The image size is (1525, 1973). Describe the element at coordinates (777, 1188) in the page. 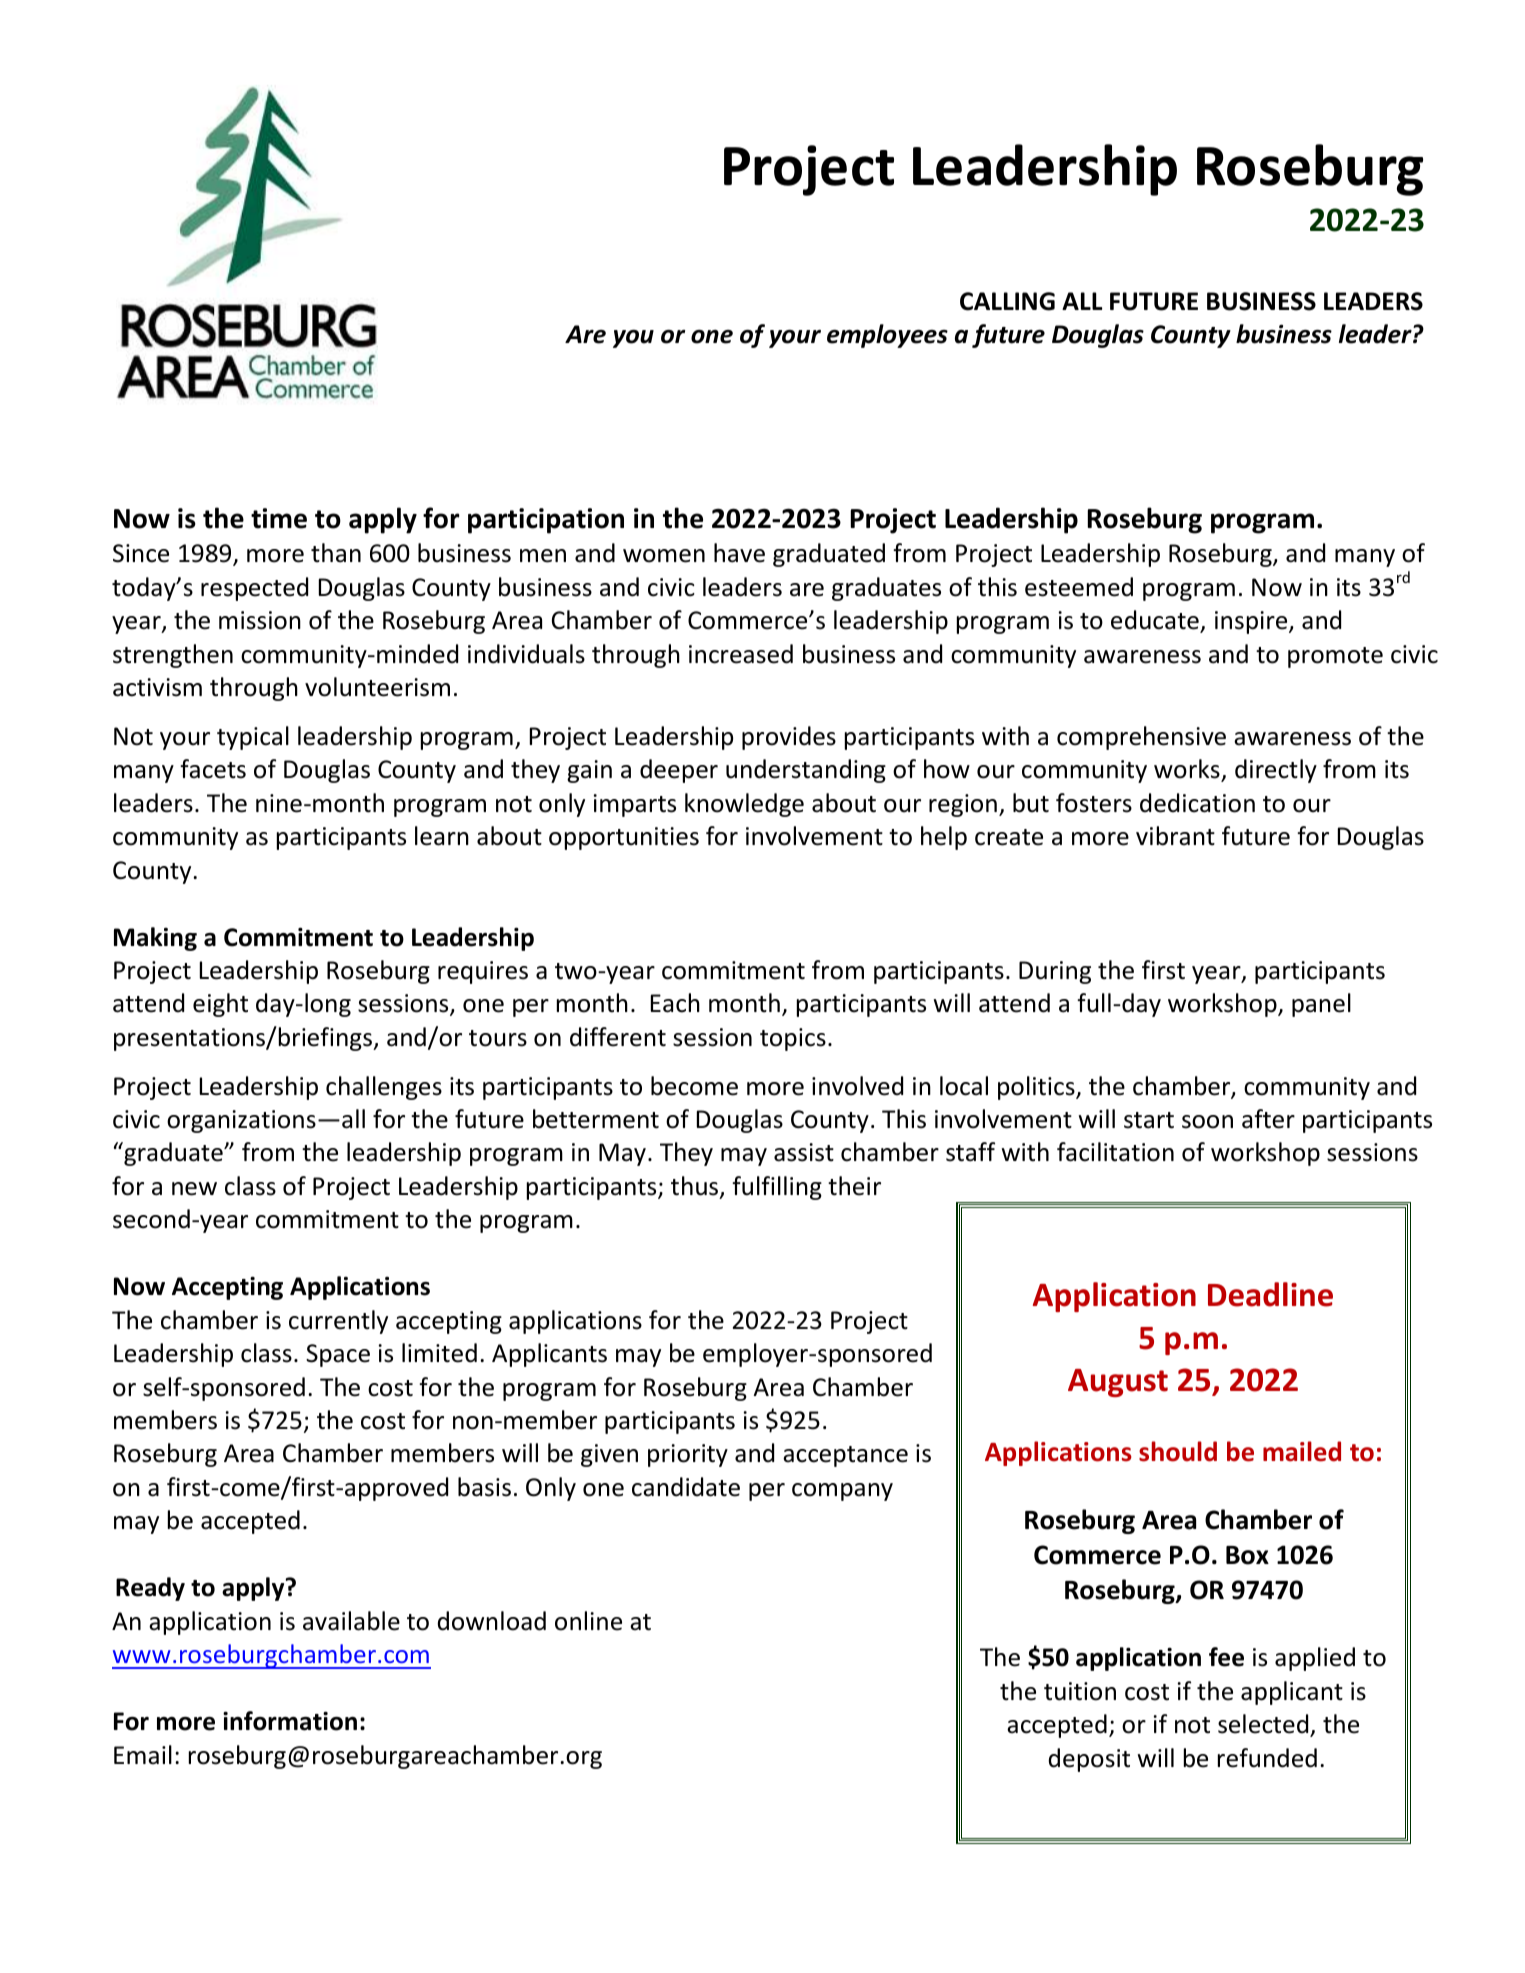

I see `fulfilling` at that location.
